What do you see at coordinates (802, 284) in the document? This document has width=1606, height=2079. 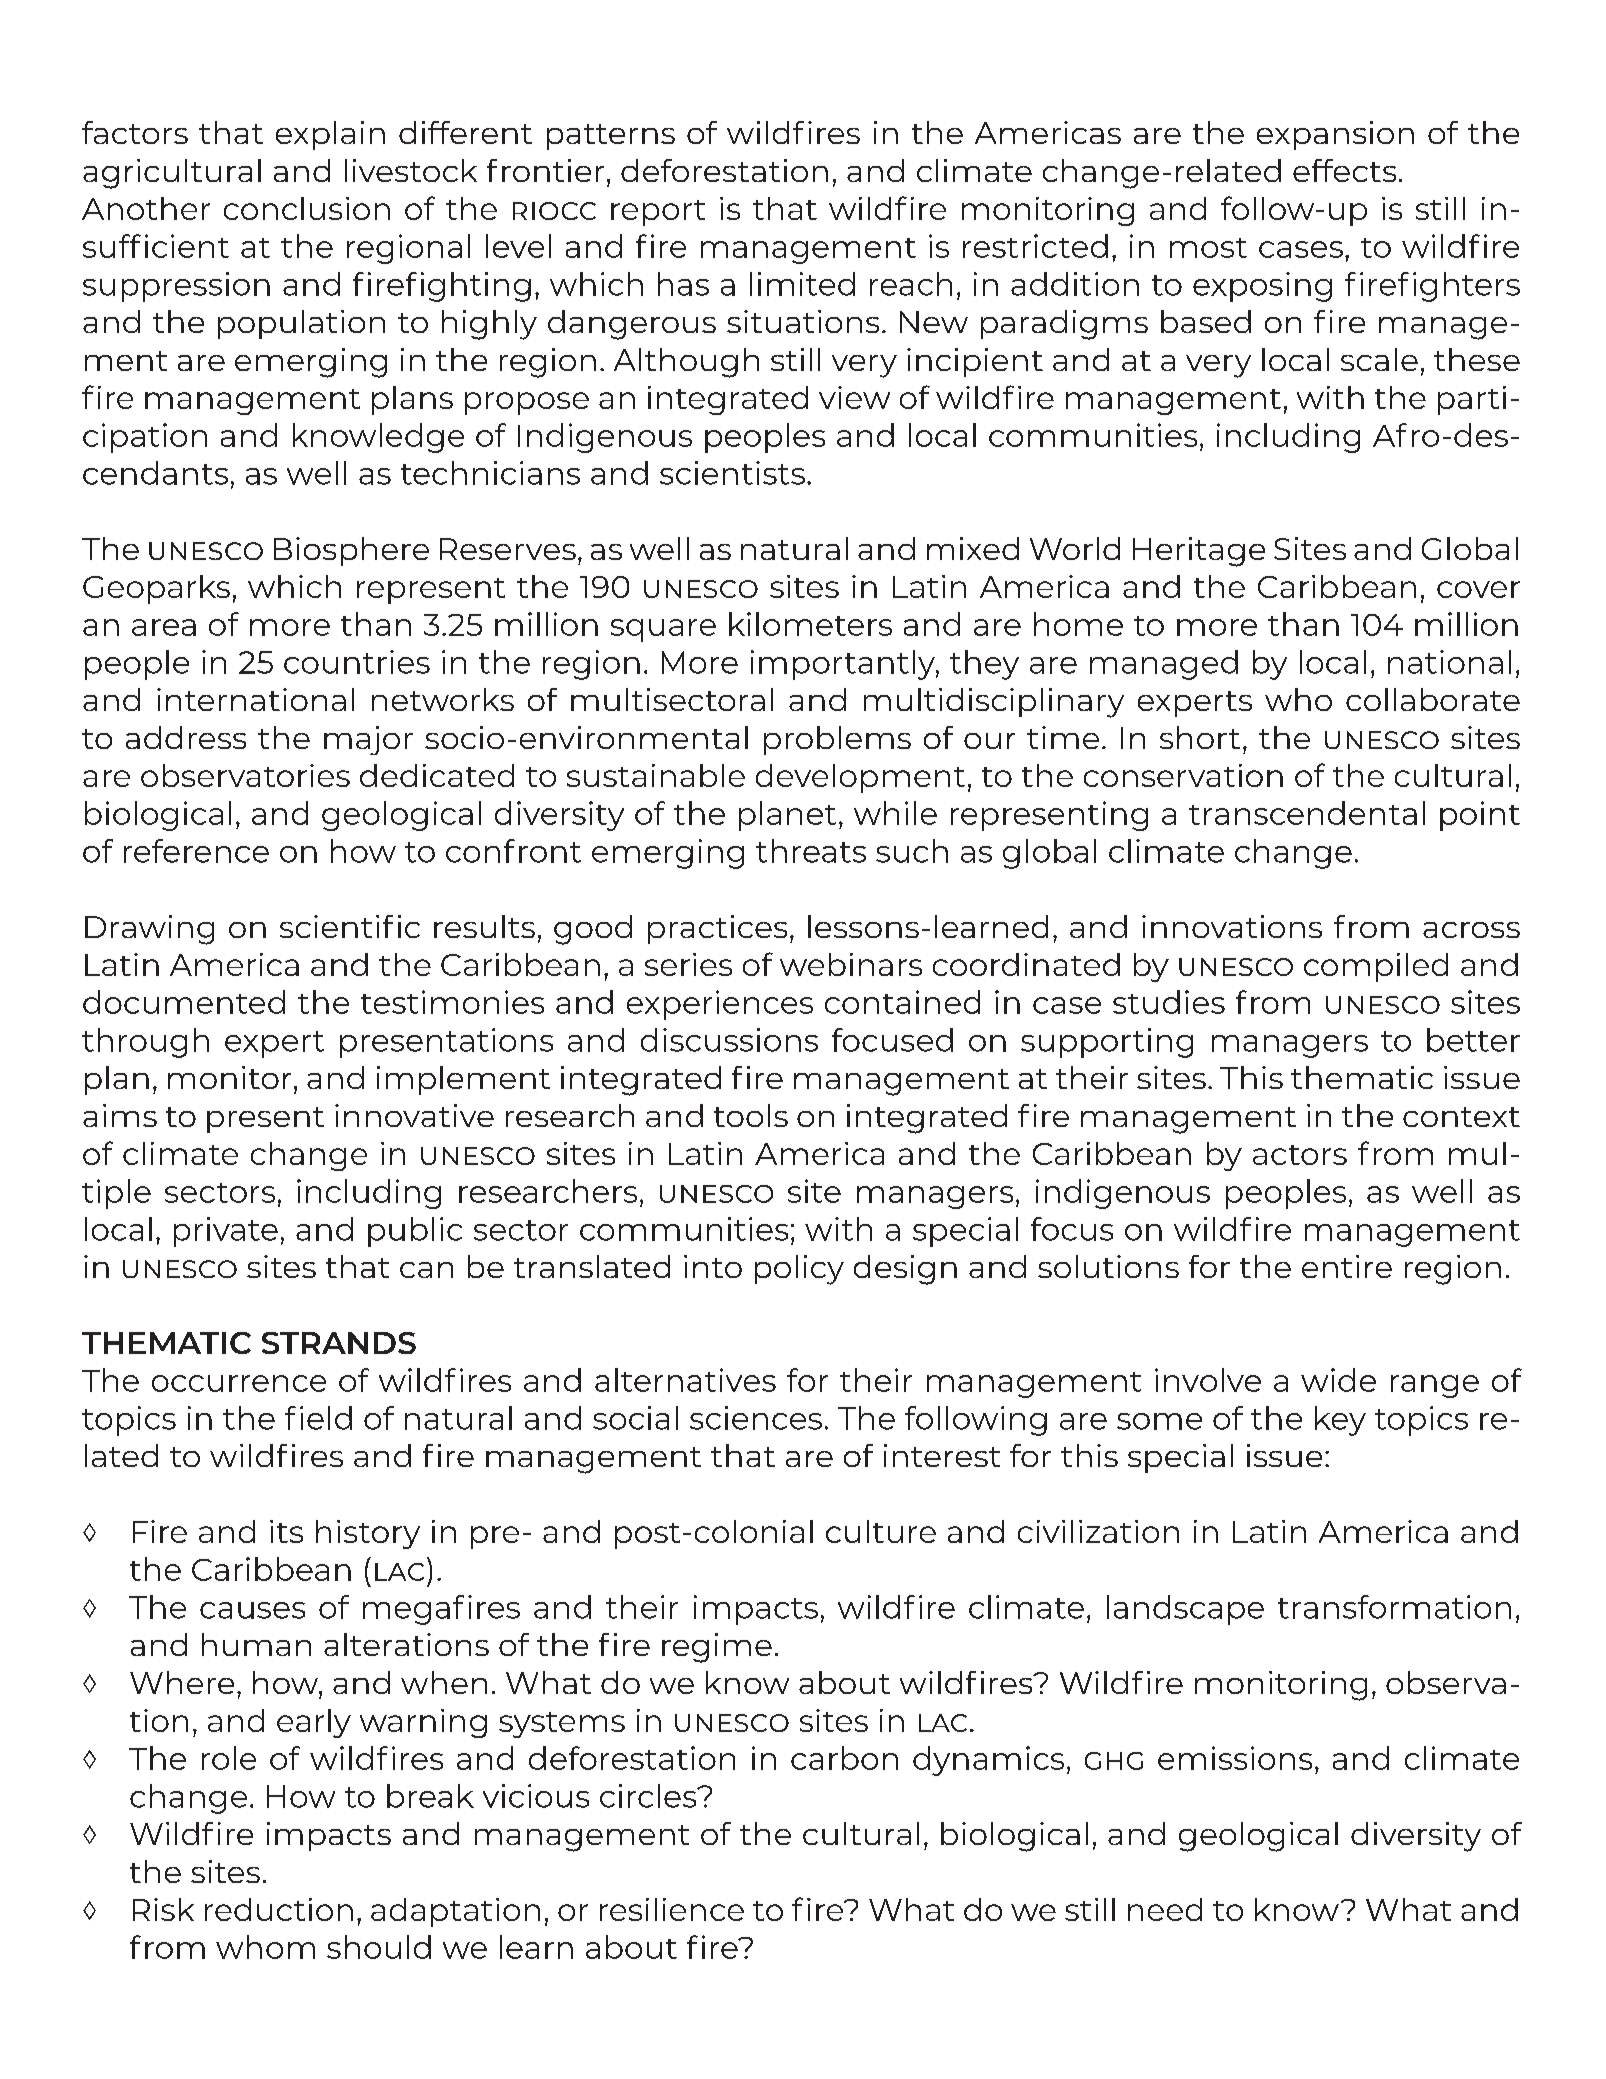 I see `limited` at bounding box center [802, 284].
